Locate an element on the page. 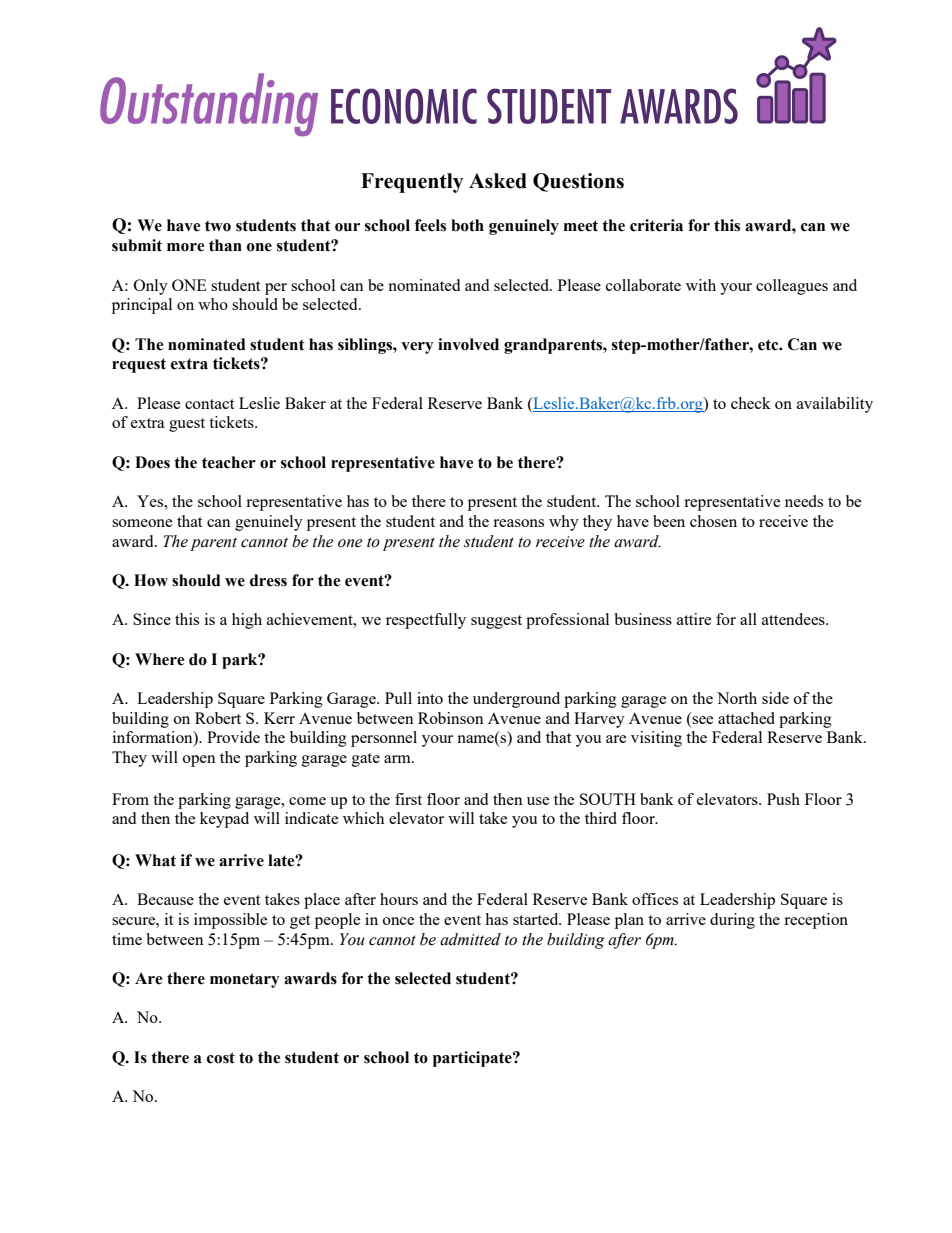  Robinson is located at coordinates (451, 718).
